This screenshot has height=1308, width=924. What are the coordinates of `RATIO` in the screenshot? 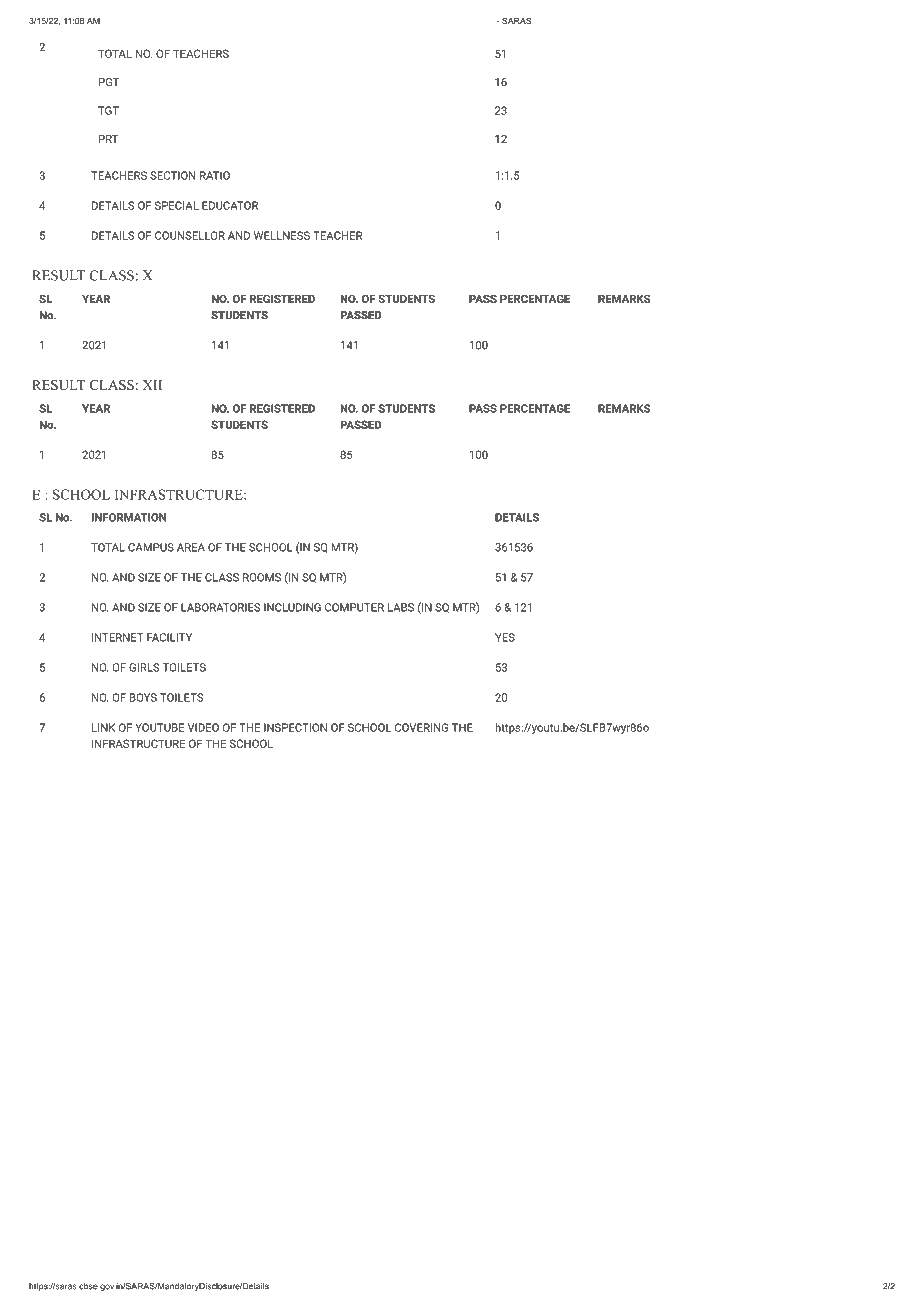 It's located at (215, 175).
